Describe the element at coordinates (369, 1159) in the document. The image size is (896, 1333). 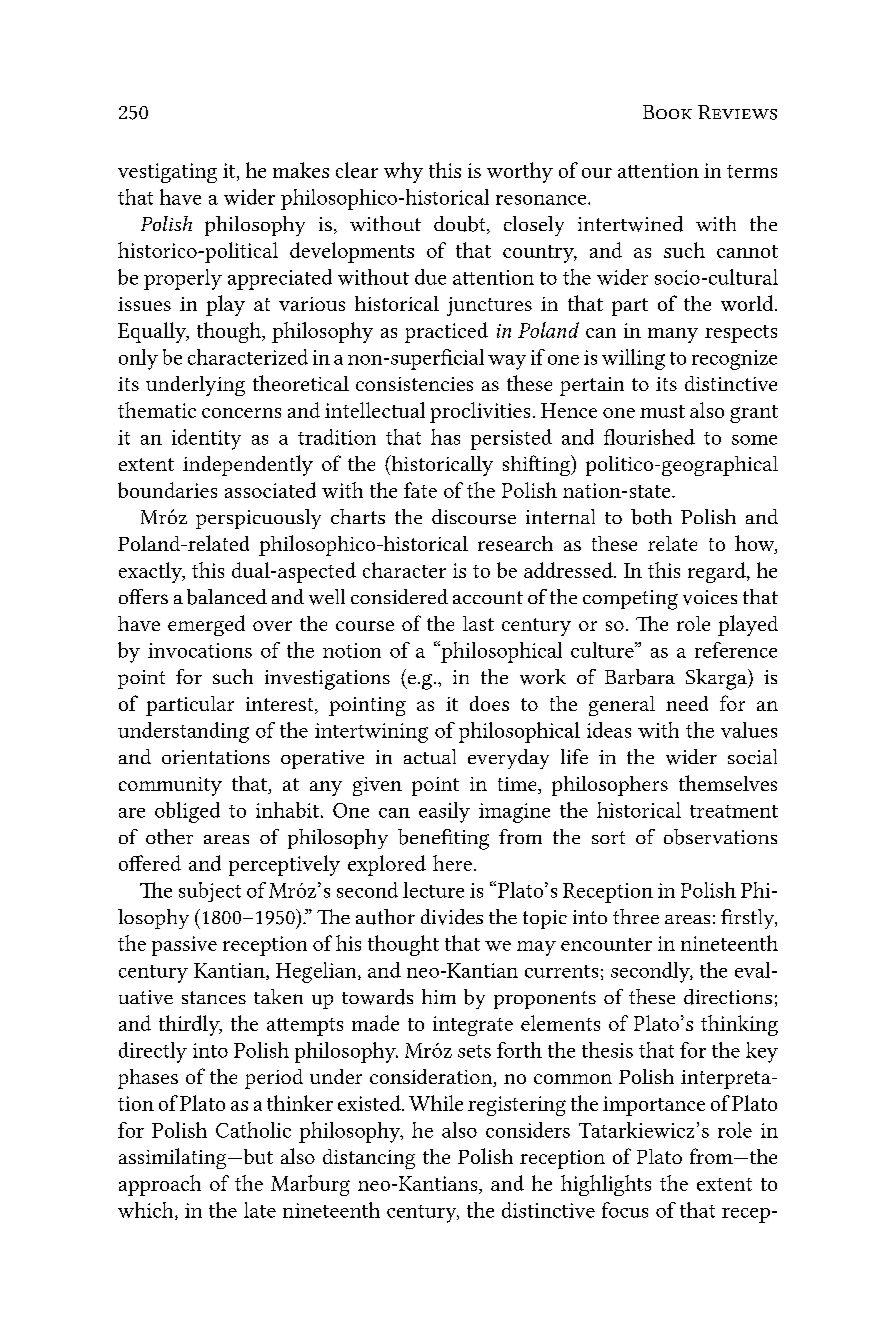
I see `distancing` at that location.
